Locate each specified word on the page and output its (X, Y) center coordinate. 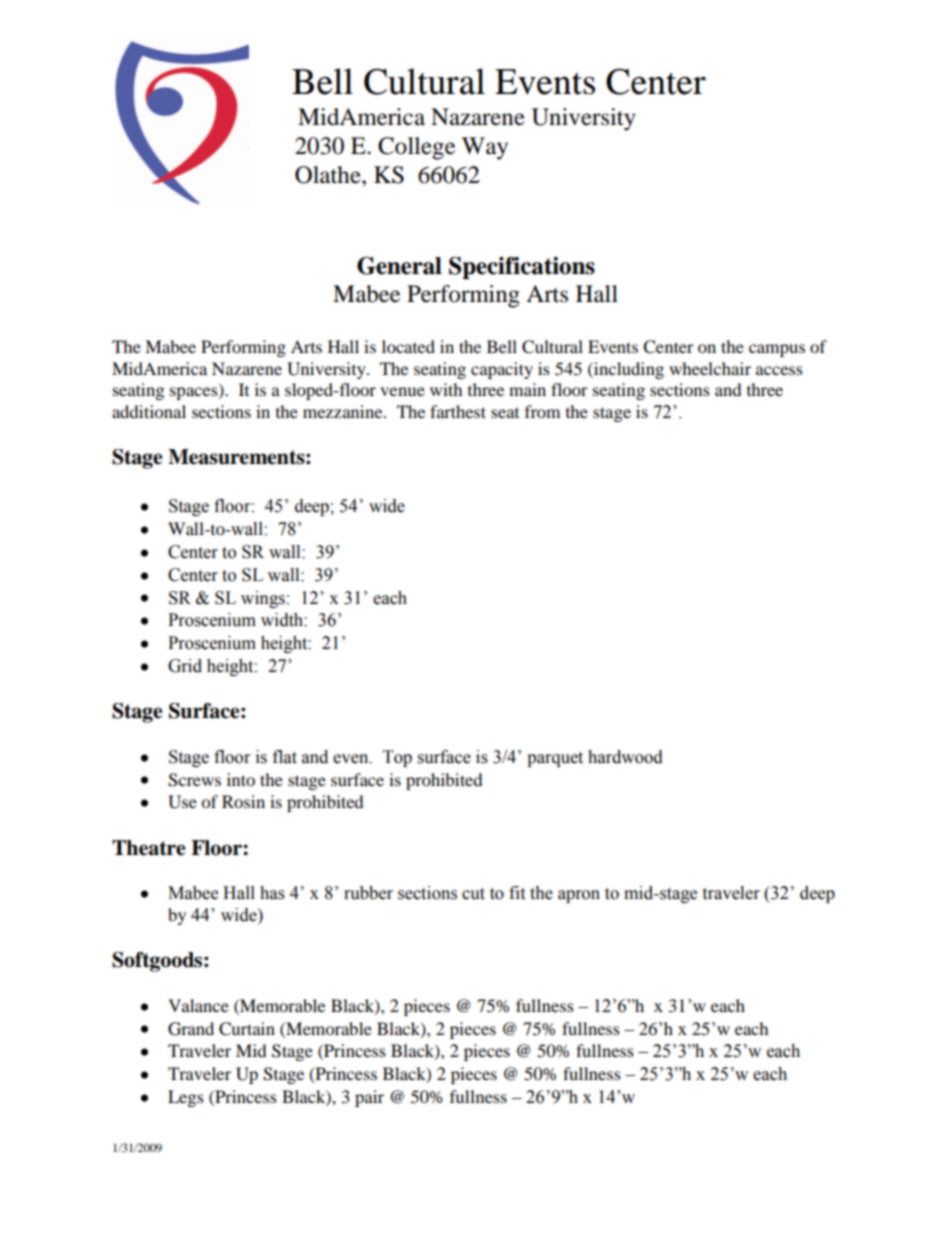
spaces (195, 393)
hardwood (625, 757)
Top (397, 758)
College (416, 148)
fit (517, 893)
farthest (458, 411)
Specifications (522, 268)
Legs (186, 1098)
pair (369, 1098)
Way (485, 148)
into (241, 779)
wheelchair (710, 368)
